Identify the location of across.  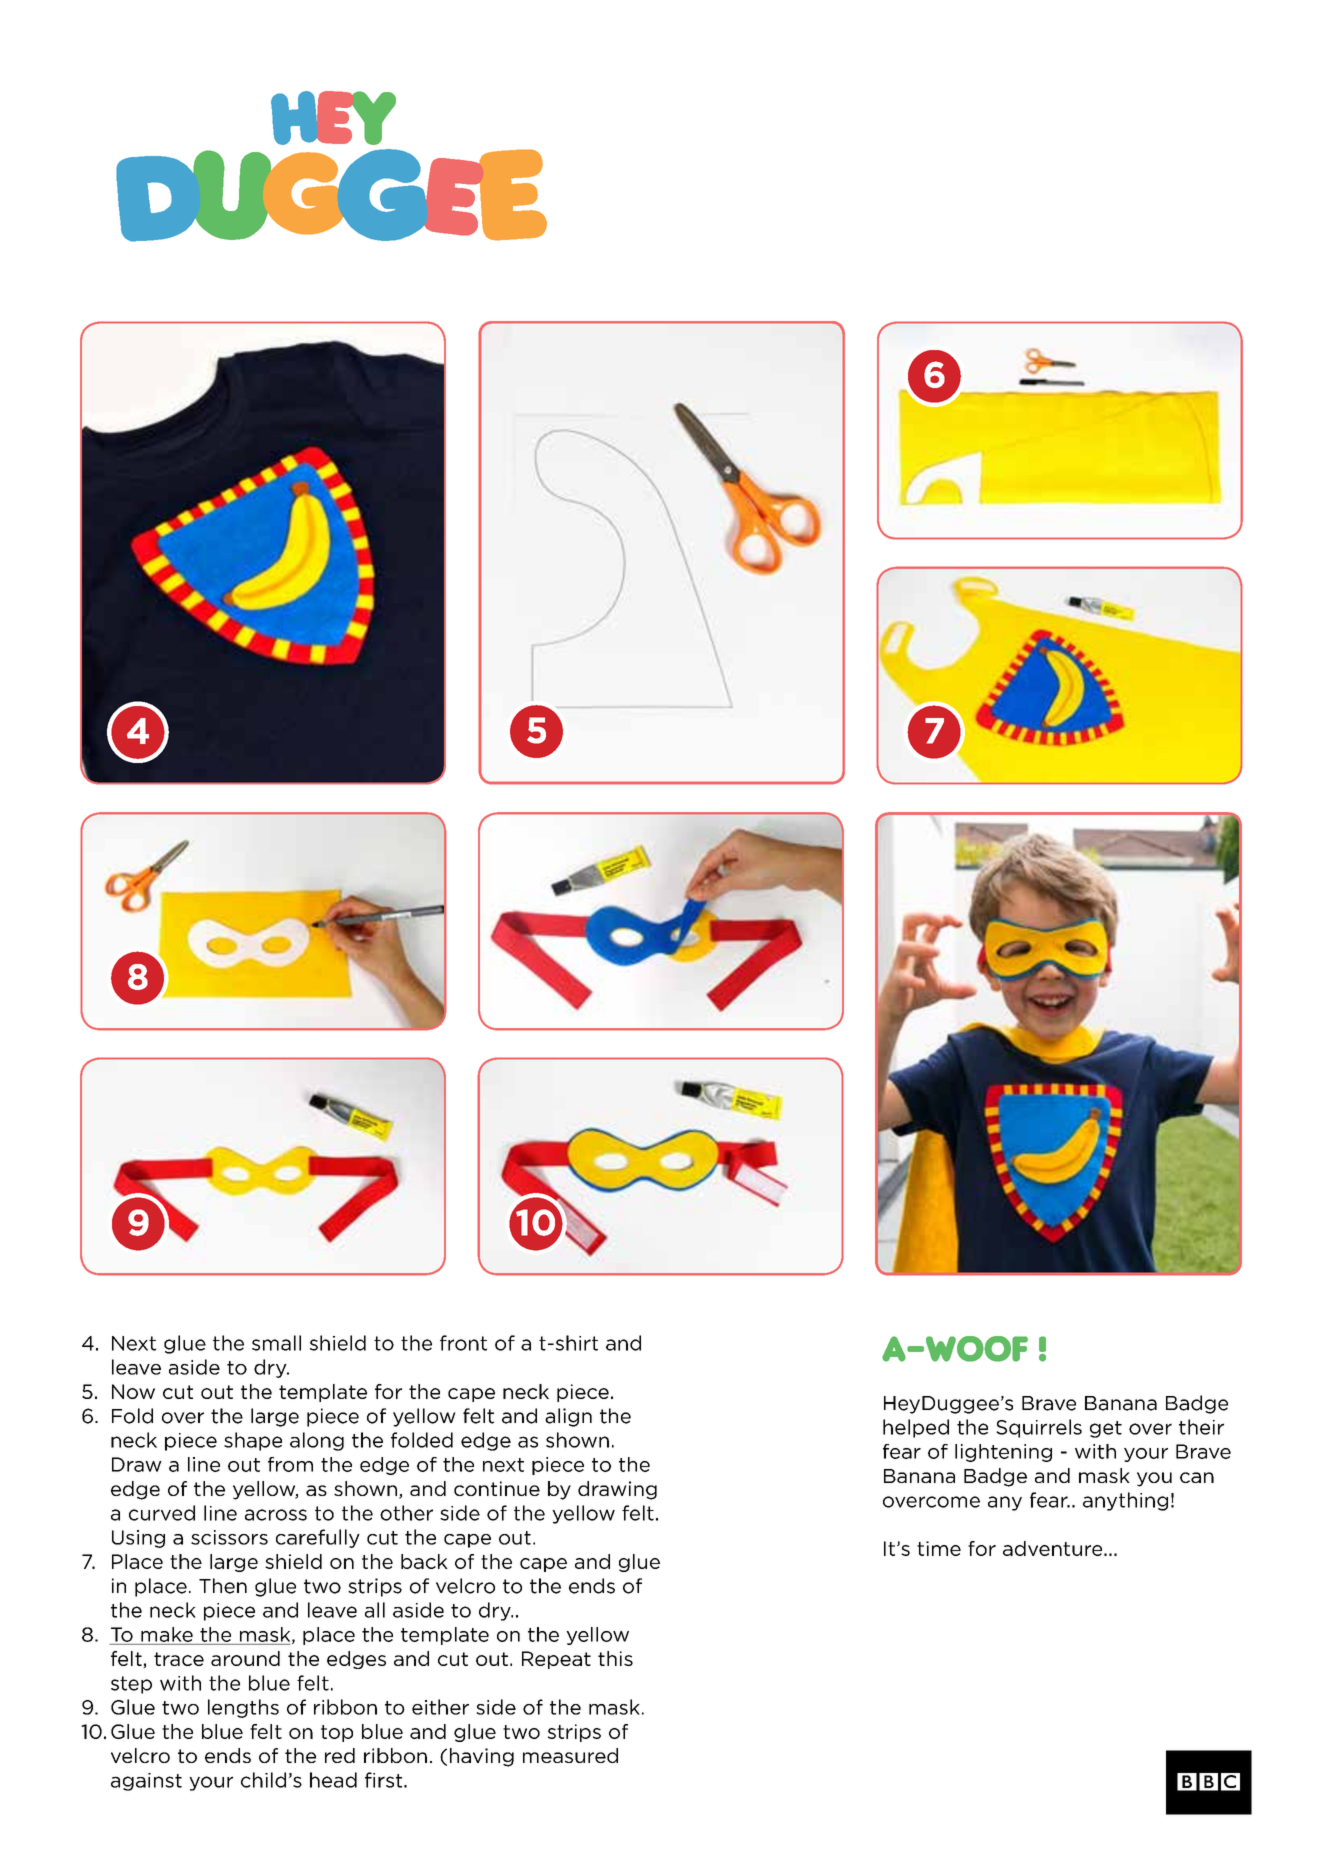
(276, 1515).
